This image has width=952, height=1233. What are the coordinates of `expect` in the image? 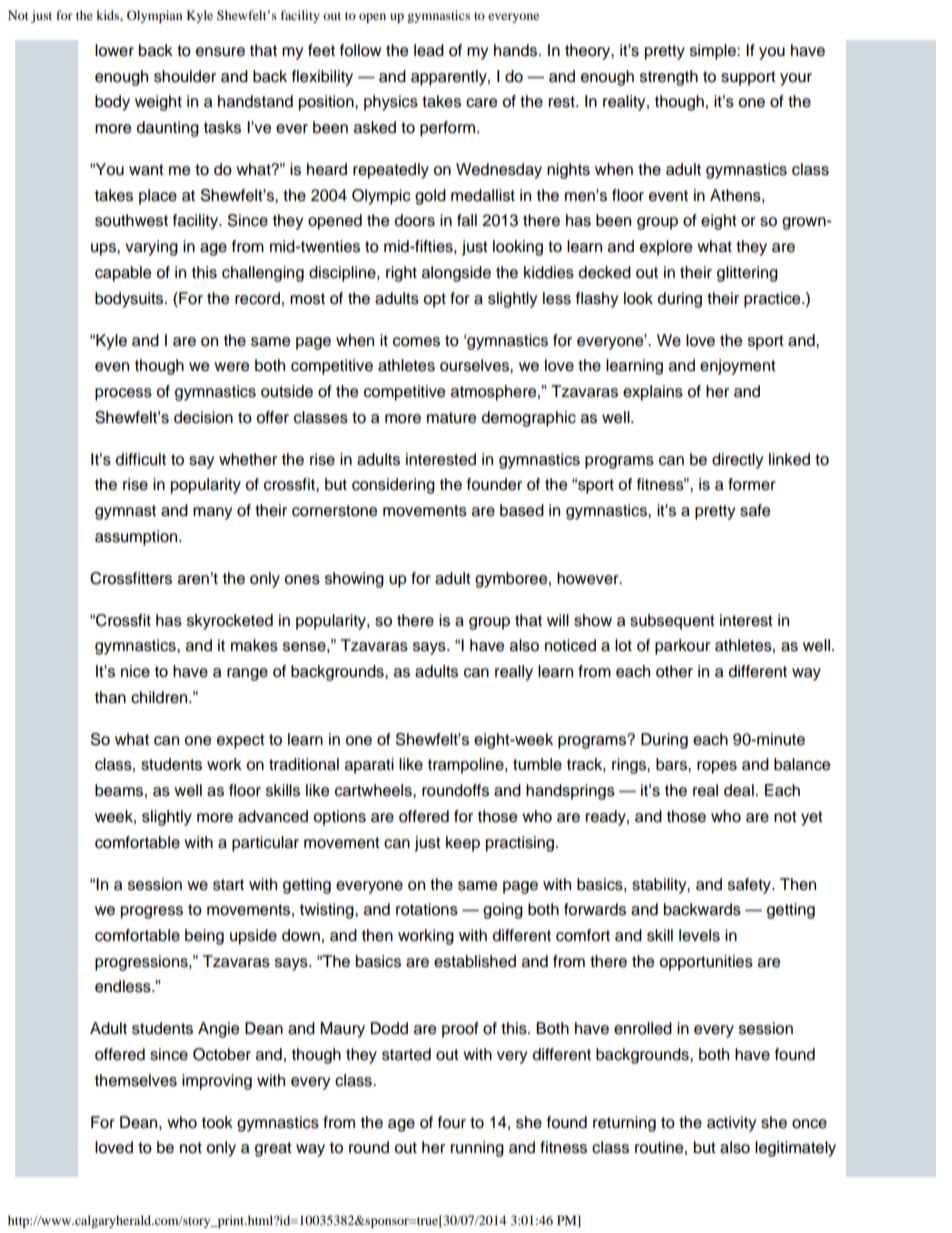 It's located at (241, 741).
